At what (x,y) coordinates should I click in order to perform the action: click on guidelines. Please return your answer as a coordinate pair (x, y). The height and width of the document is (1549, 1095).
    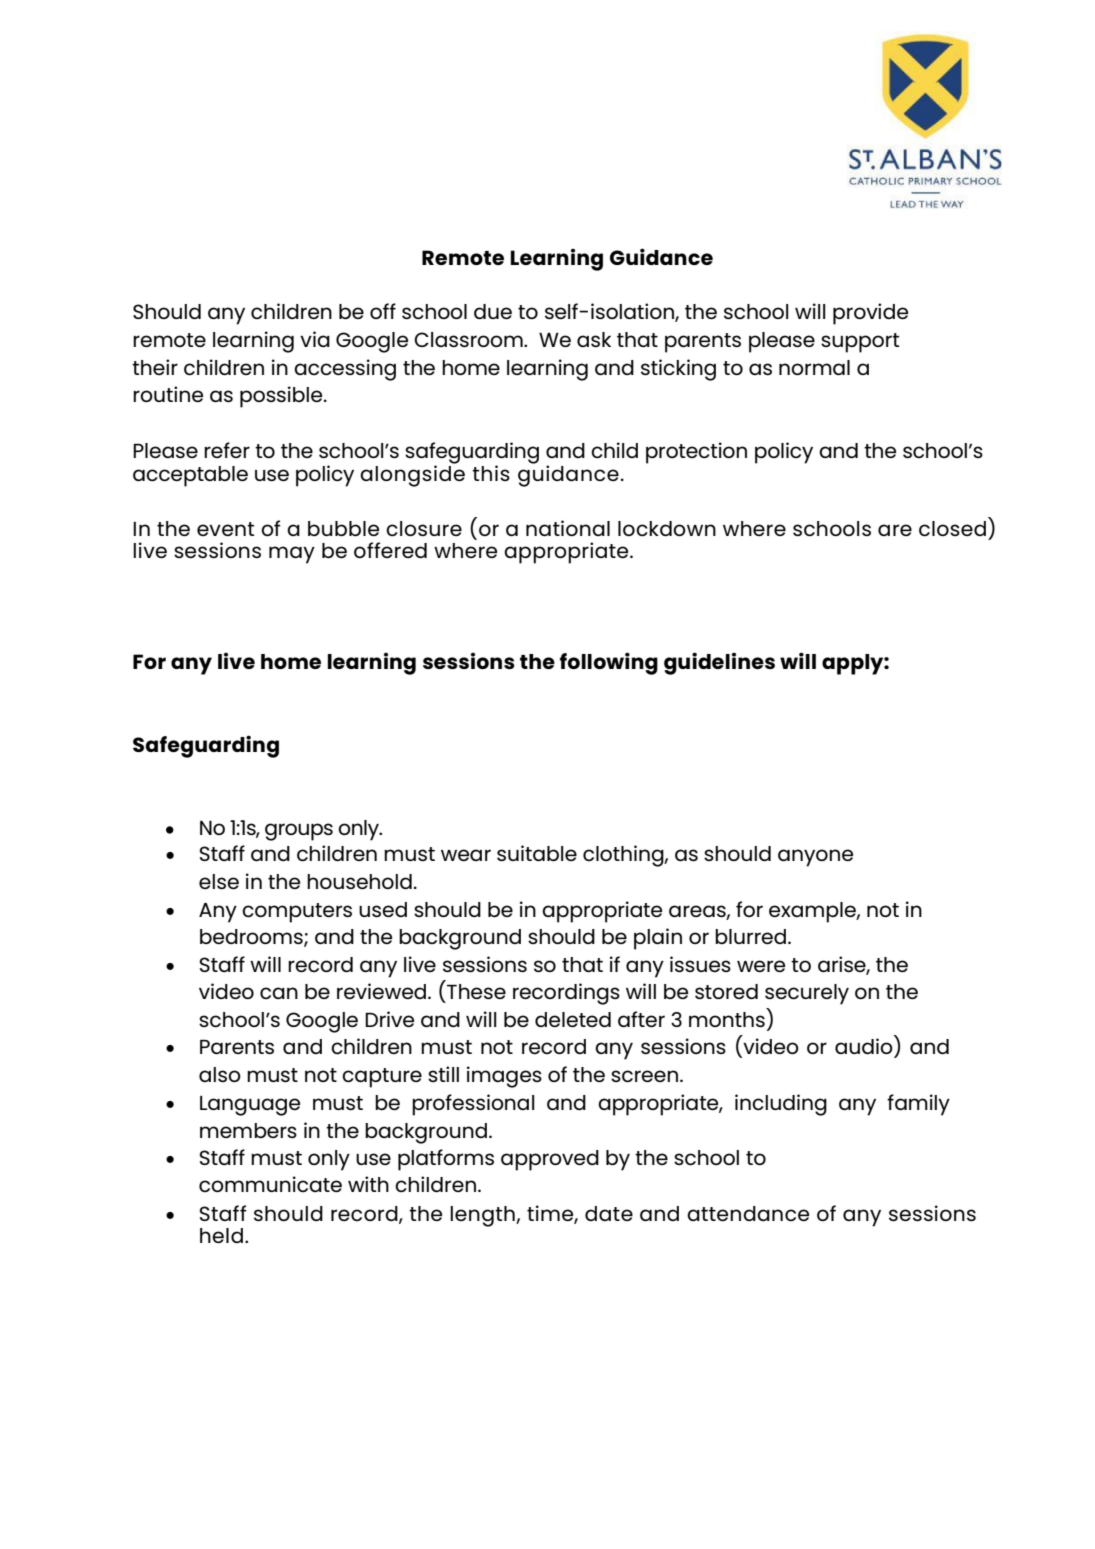
    Looking at the image, I should click on (719, 663).
